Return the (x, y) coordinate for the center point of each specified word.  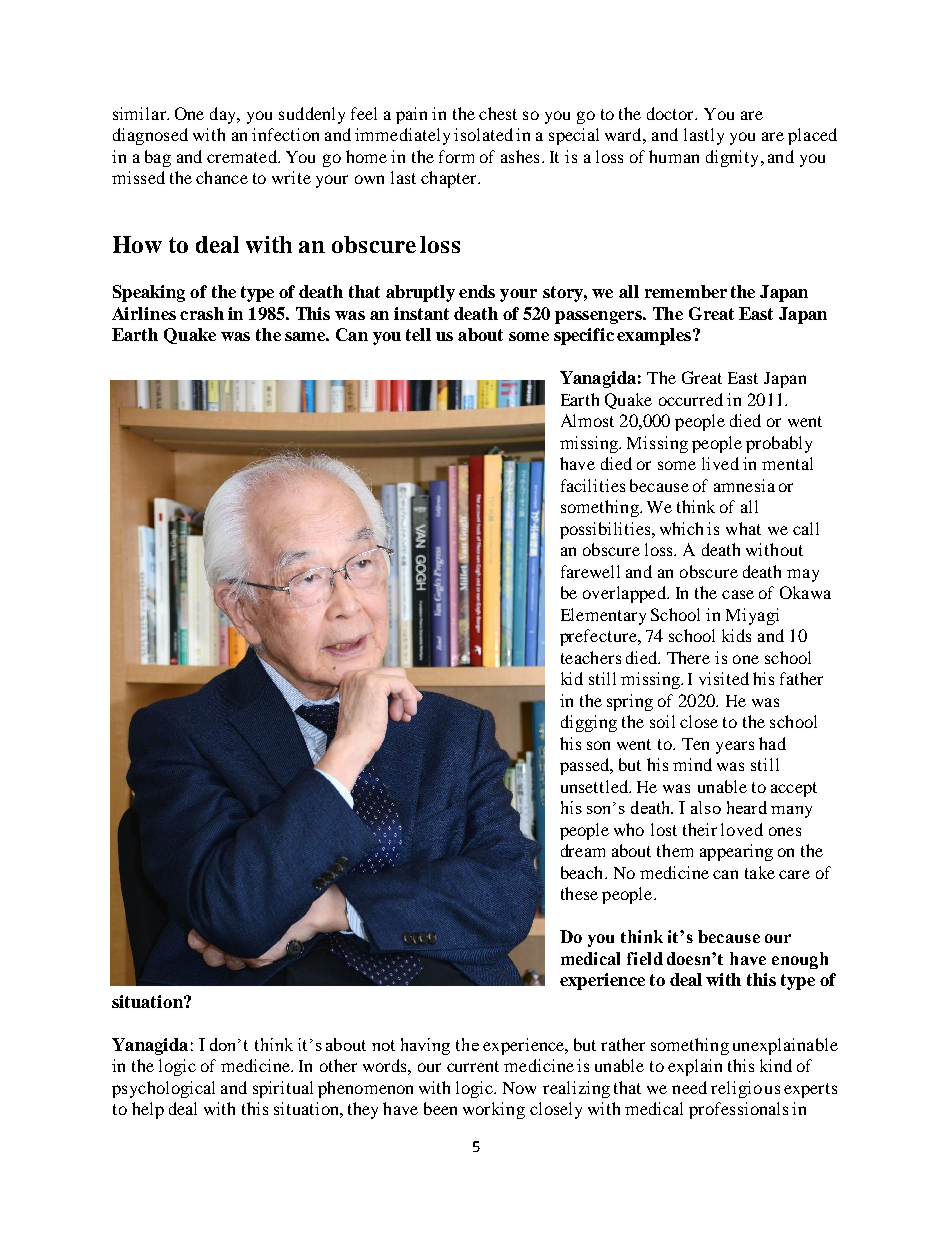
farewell (590, 571)
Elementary (603, 616)
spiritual (283, 1089)
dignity (732, 158)
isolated (483, 134)
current (473, 1066)
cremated (243, 156)
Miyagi (752, 616)
